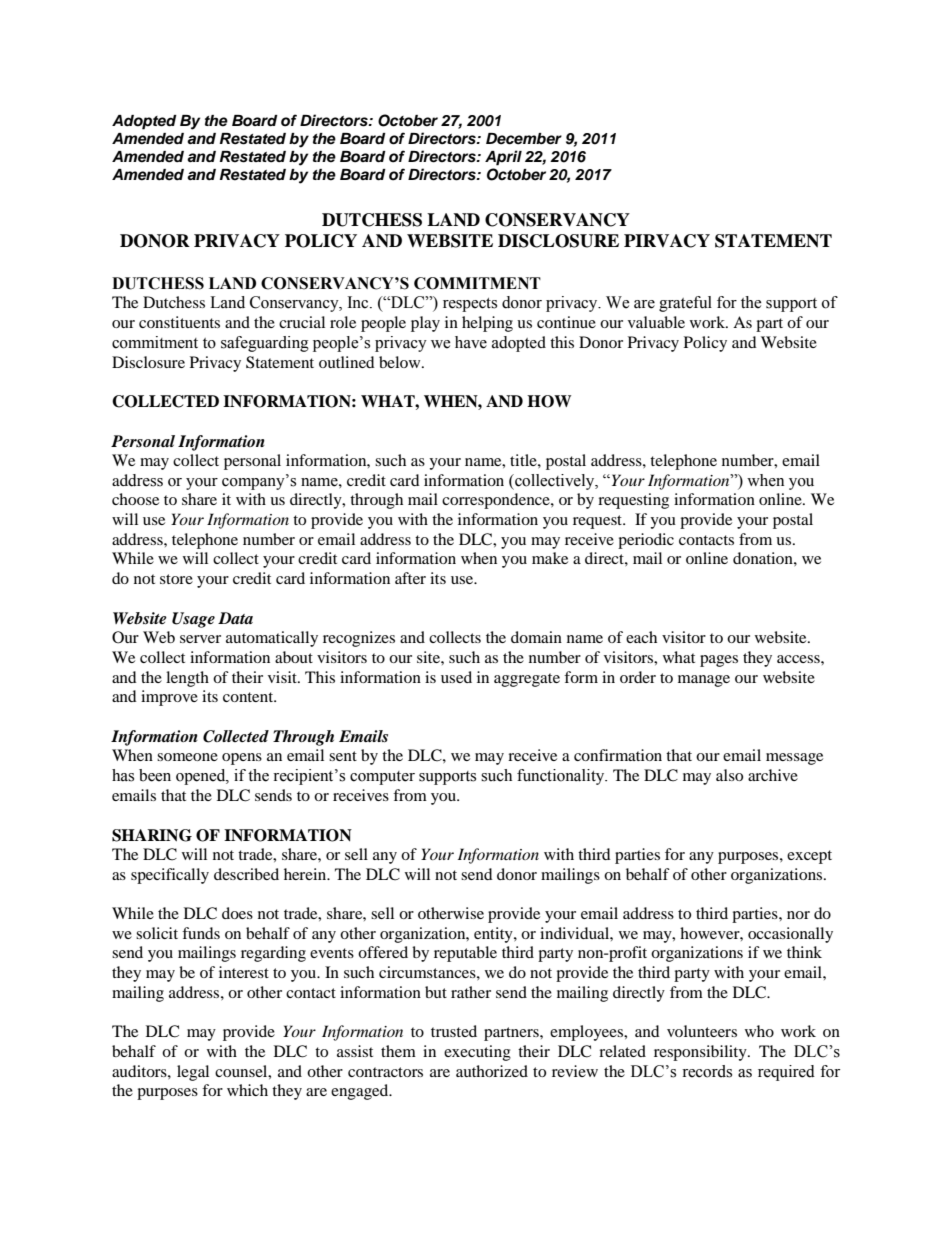  Describe the element at coordinates (179, 322) in the image. I see `constituents` at that location.
